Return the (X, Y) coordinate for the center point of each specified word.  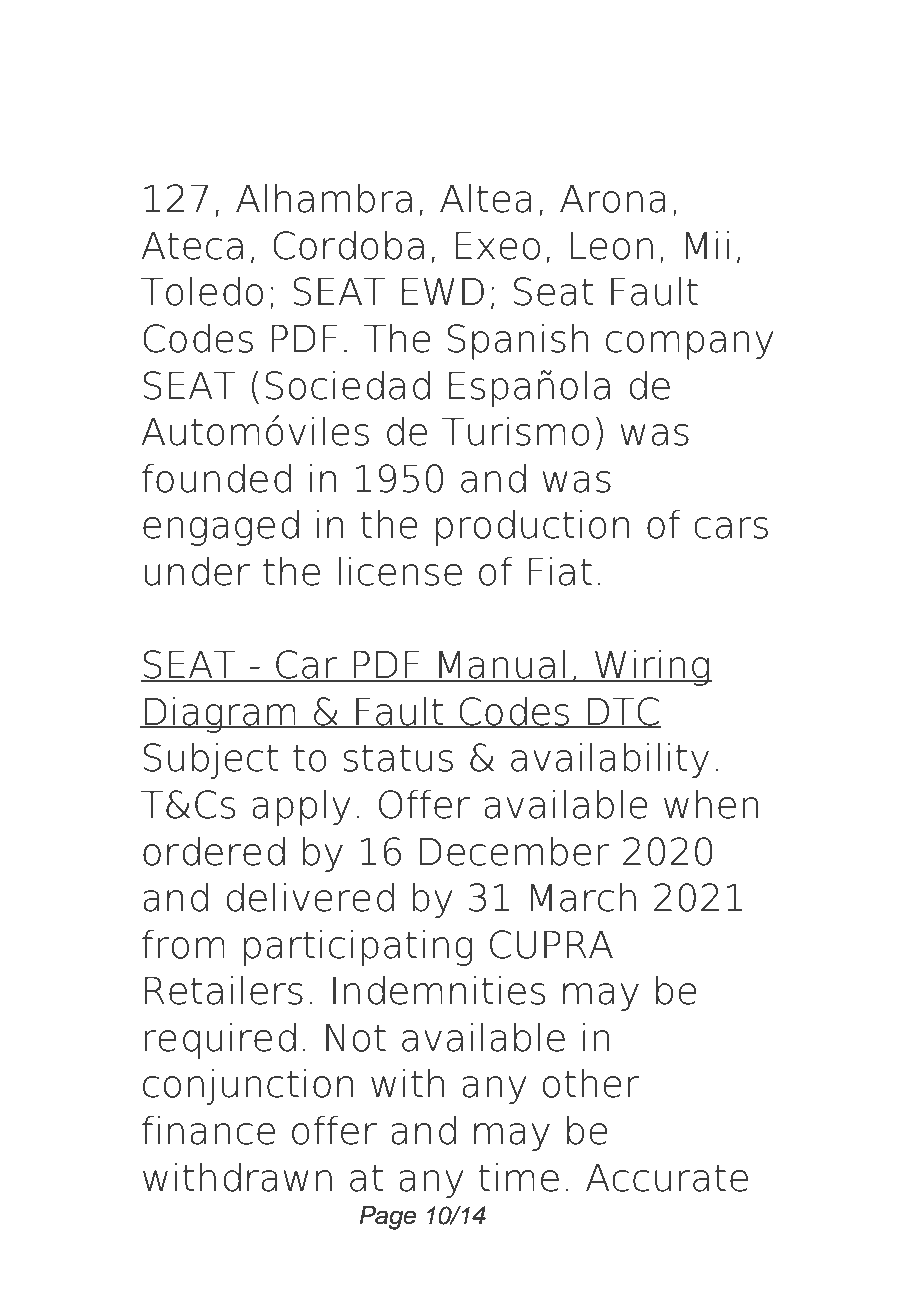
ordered (214, 851)
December (514, 851)
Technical (595, 75)
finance (208, 1130)
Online (209, 75)
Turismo (516, 431)
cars (731, 528)
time (518, 1177)
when (711, 804)
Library (386, 80)
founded (216, 478)
